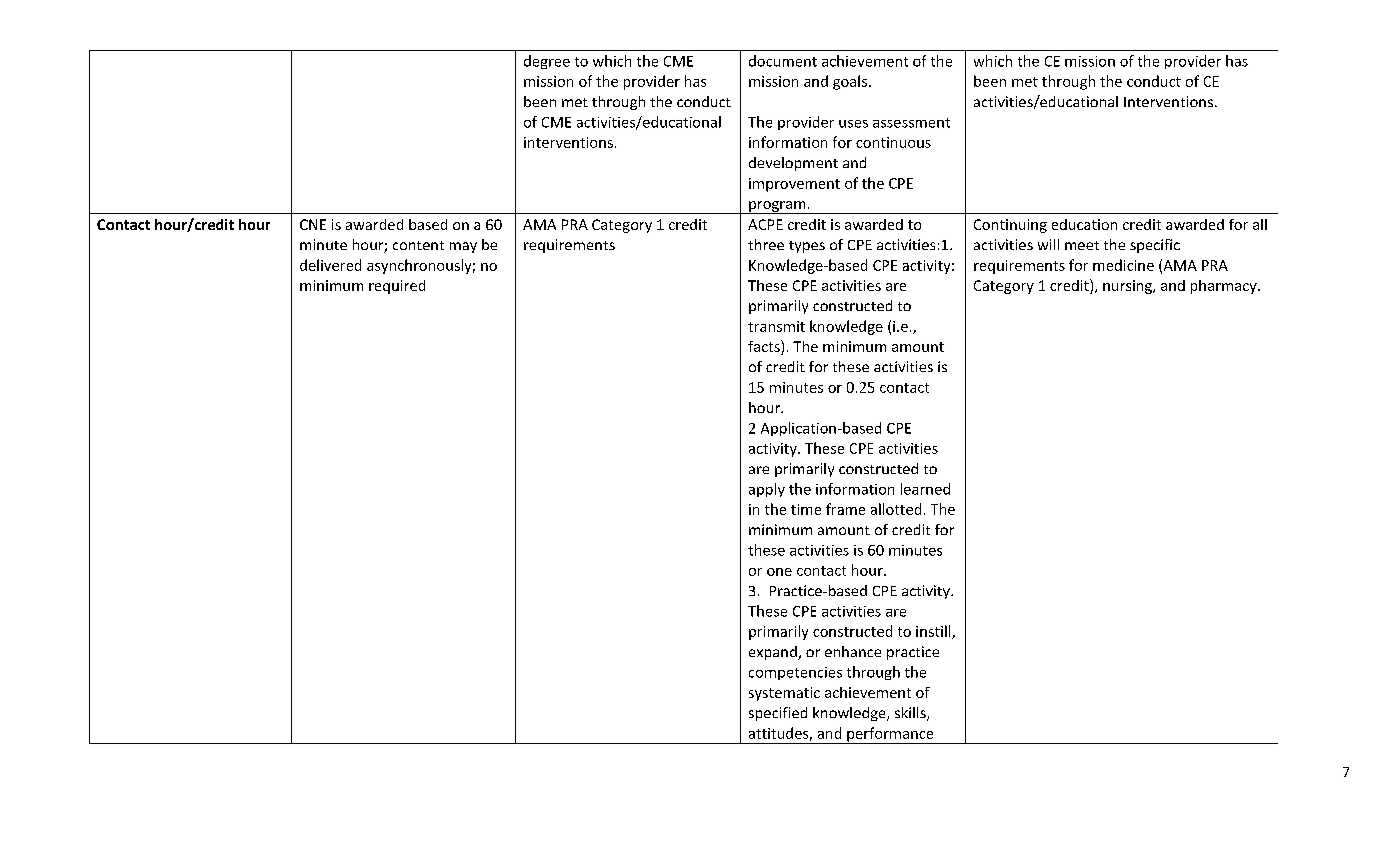 The width and height of the screenshot is (1400, 850). What do you see at coordinates (1128, 287) in the screenshot?
I see `nursing` at bounding box center [1128, 287].
